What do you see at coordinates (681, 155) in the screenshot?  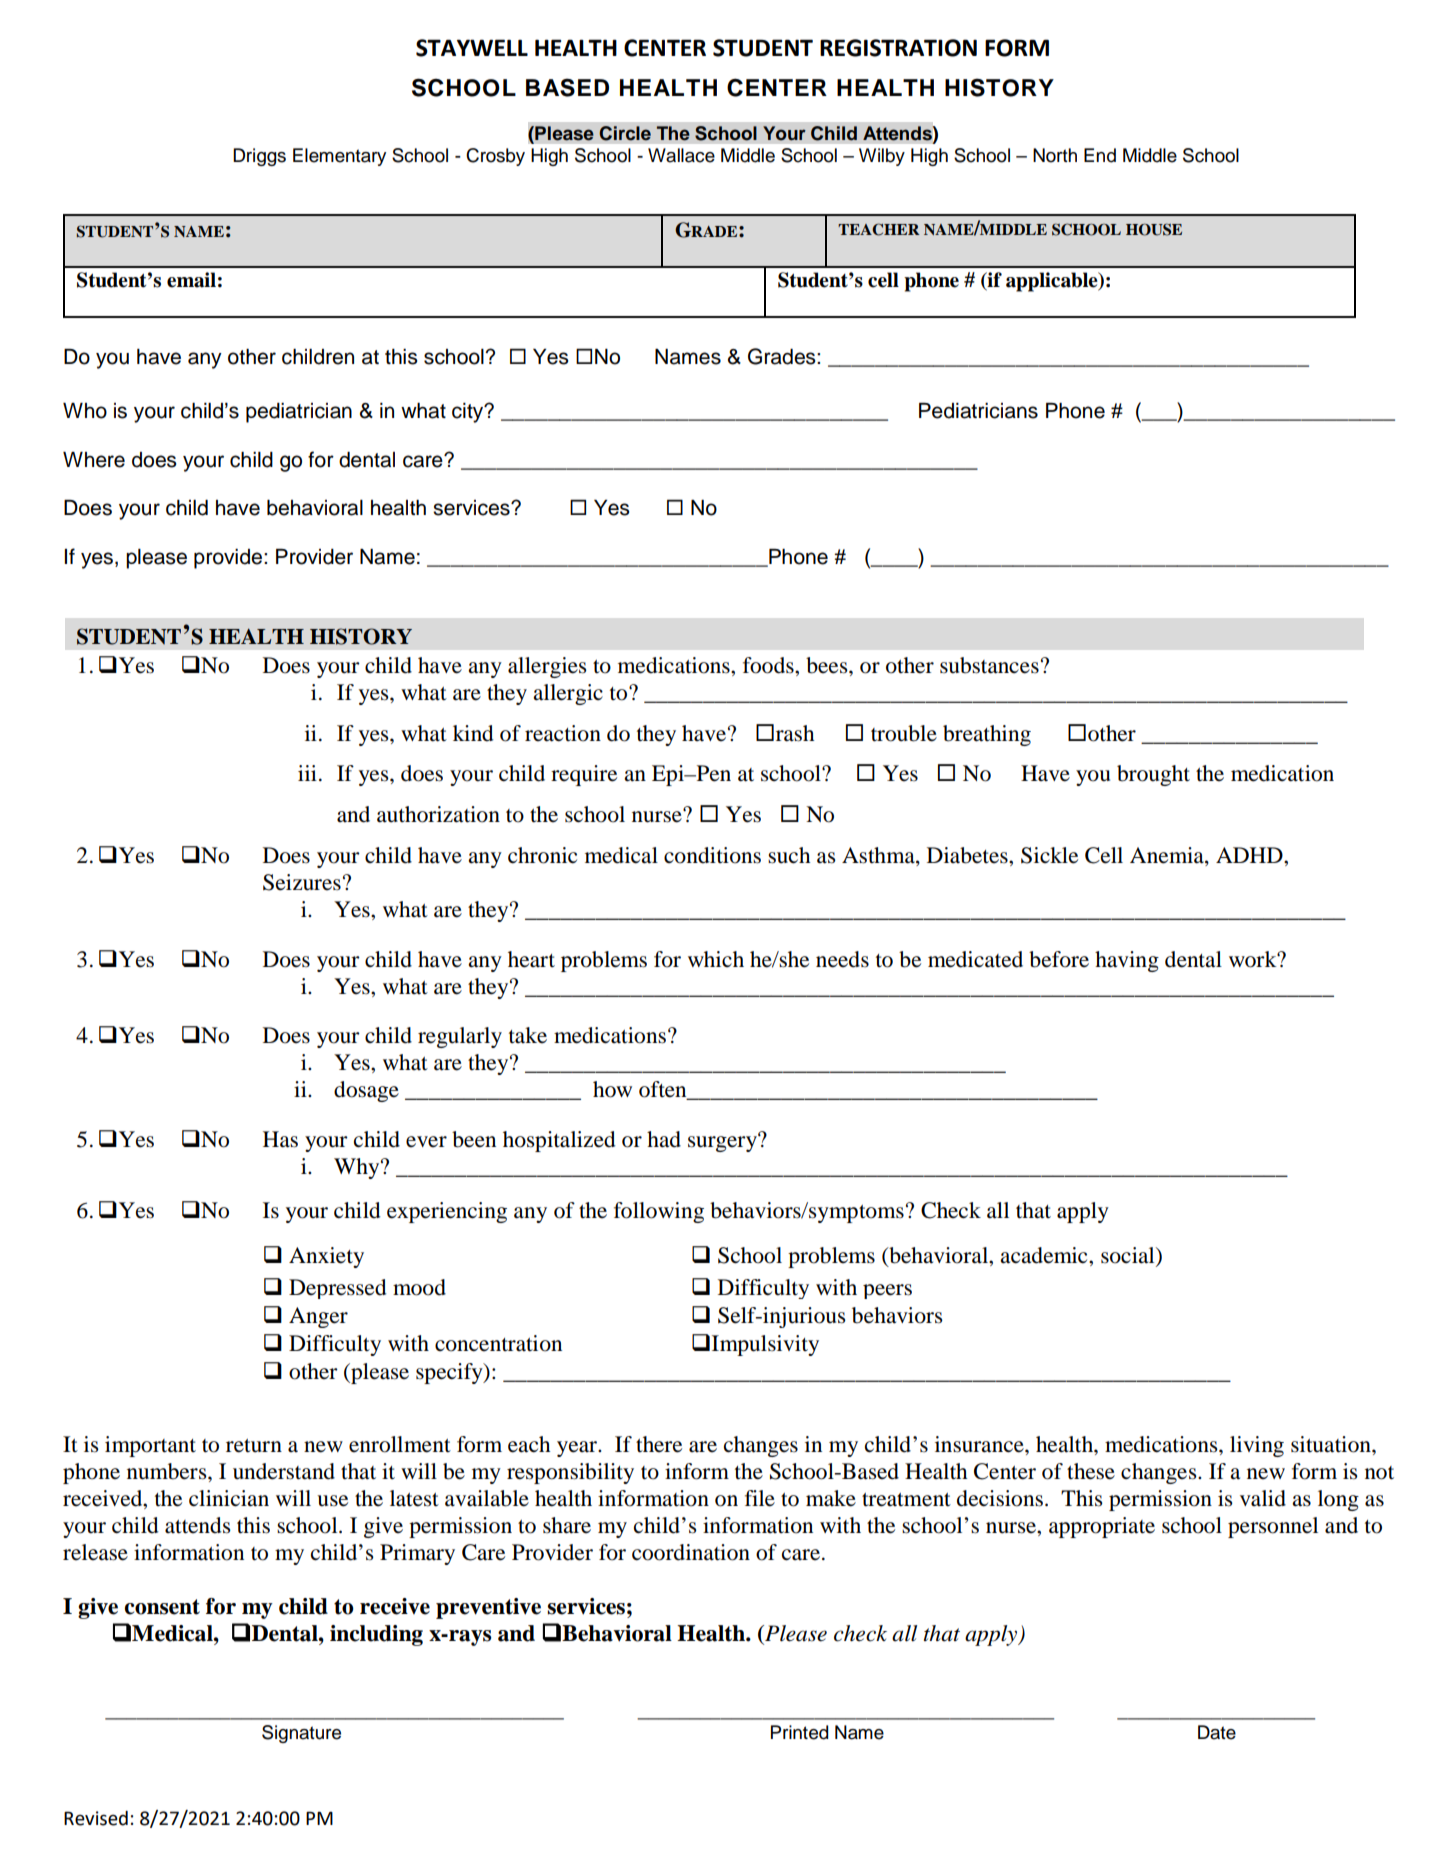 I see `Wallace` at bounding box center [681, 155].
